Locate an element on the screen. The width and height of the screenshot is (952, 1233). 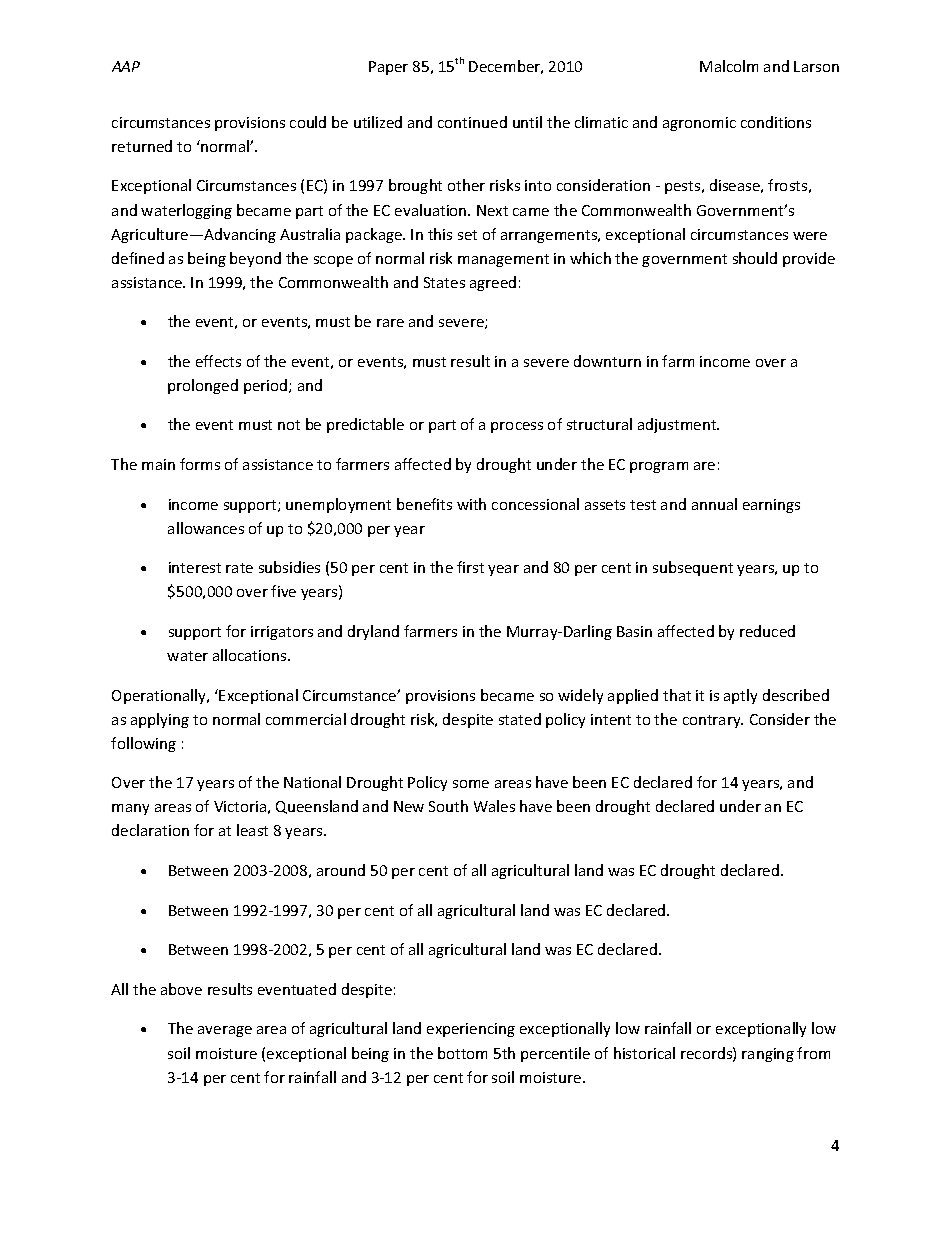
process is located at coordinates (517, 427).
